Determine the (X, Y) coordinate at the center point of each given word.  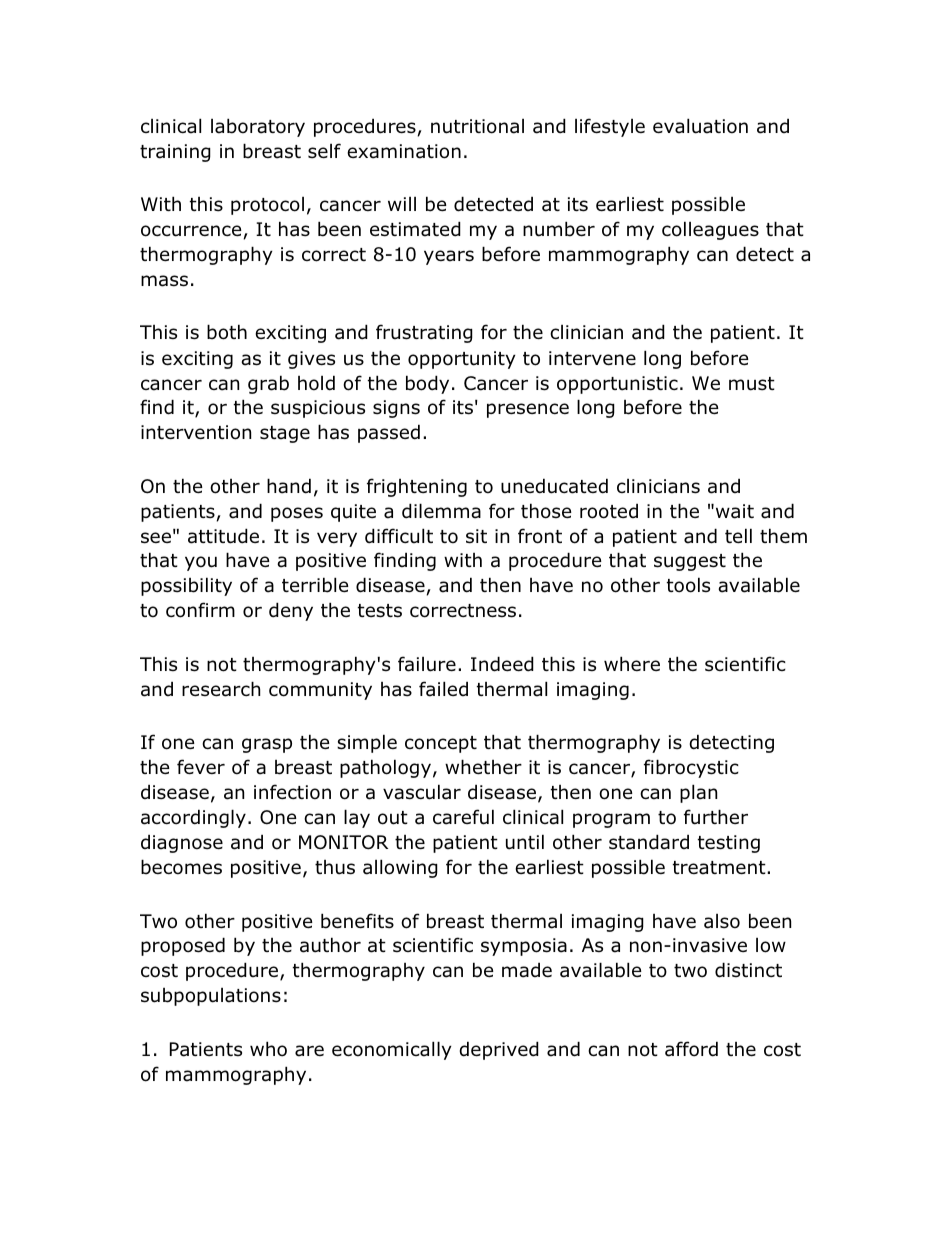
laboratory (258, 127)
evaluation (700, 126)
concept (441, 744)
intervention (196, 432)
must (752, 384)
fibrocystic (691, 768)
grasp (267, 745)
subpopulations (211, 997)
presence (528, 410)
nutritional (477, 126)
